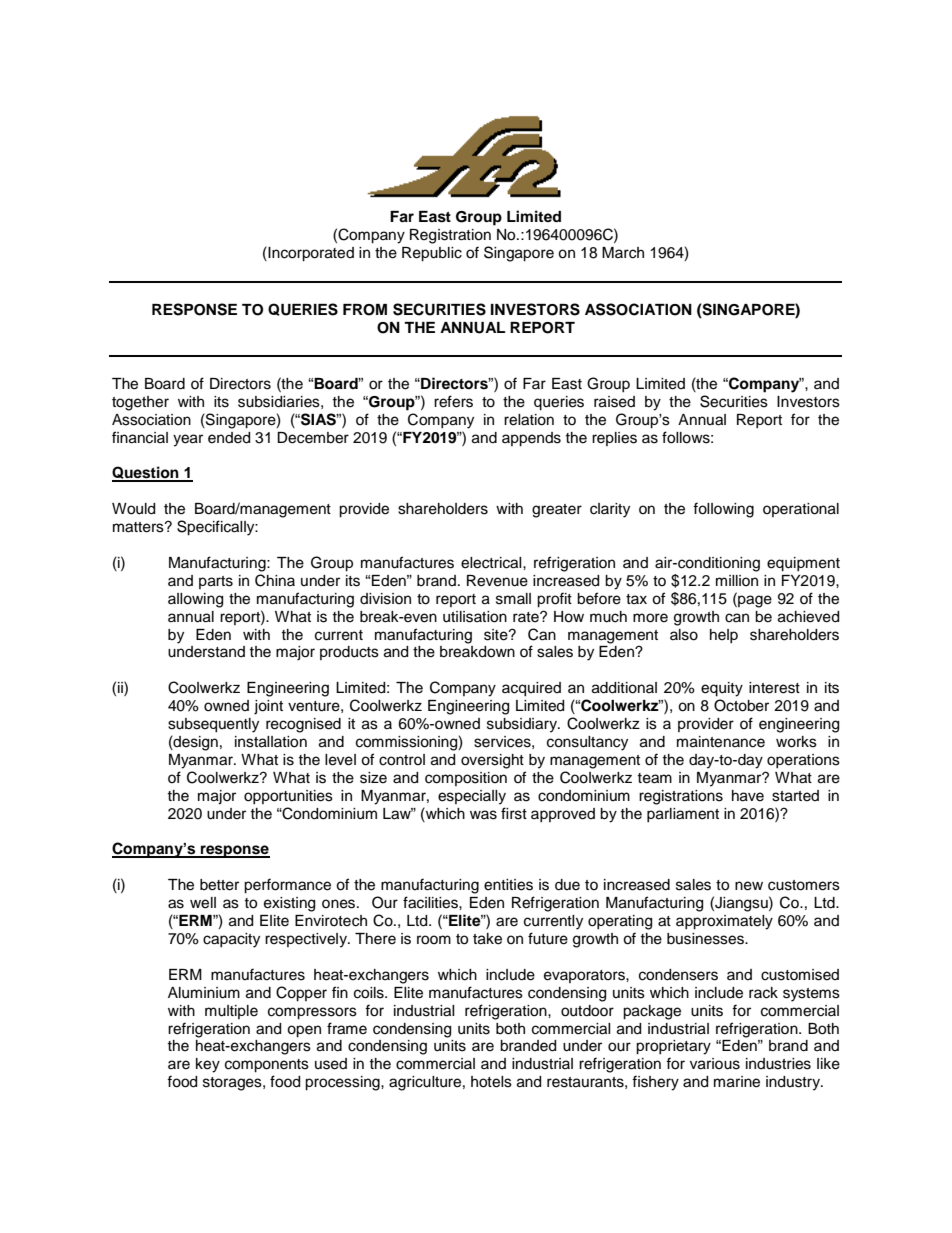  Describe the element at coordinates (497, 635) in the screenshot. I see `site` at that location.
